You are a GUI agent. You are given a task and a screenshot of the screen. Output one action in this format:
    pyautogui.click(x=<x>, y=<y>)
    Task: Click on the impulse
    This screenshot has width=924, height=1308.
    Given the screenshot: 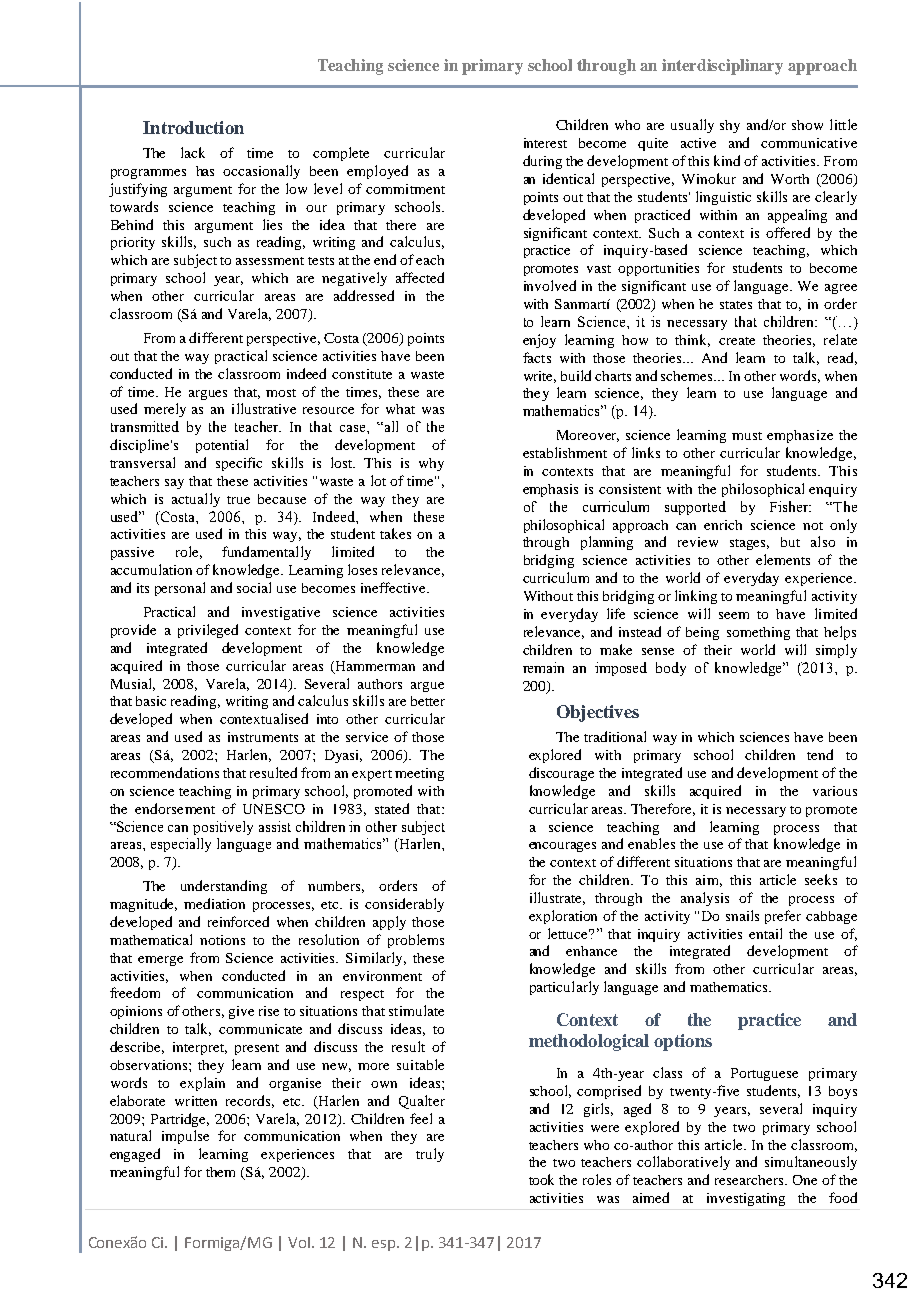 What is the action you would take?
    pyautogui.click(x=185, y=1137)
